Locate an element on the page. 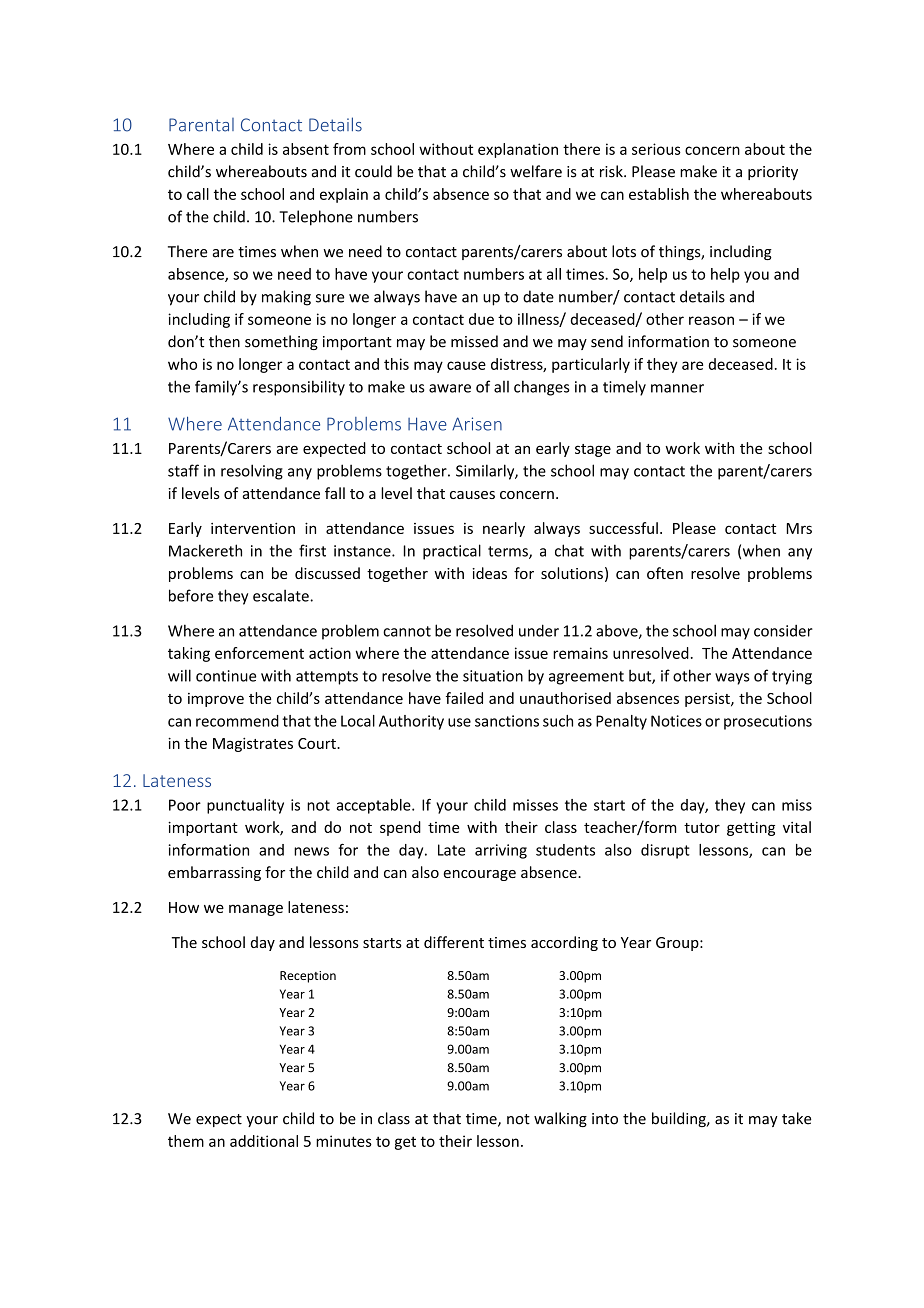  situation is located at coordinates (493, 676).
